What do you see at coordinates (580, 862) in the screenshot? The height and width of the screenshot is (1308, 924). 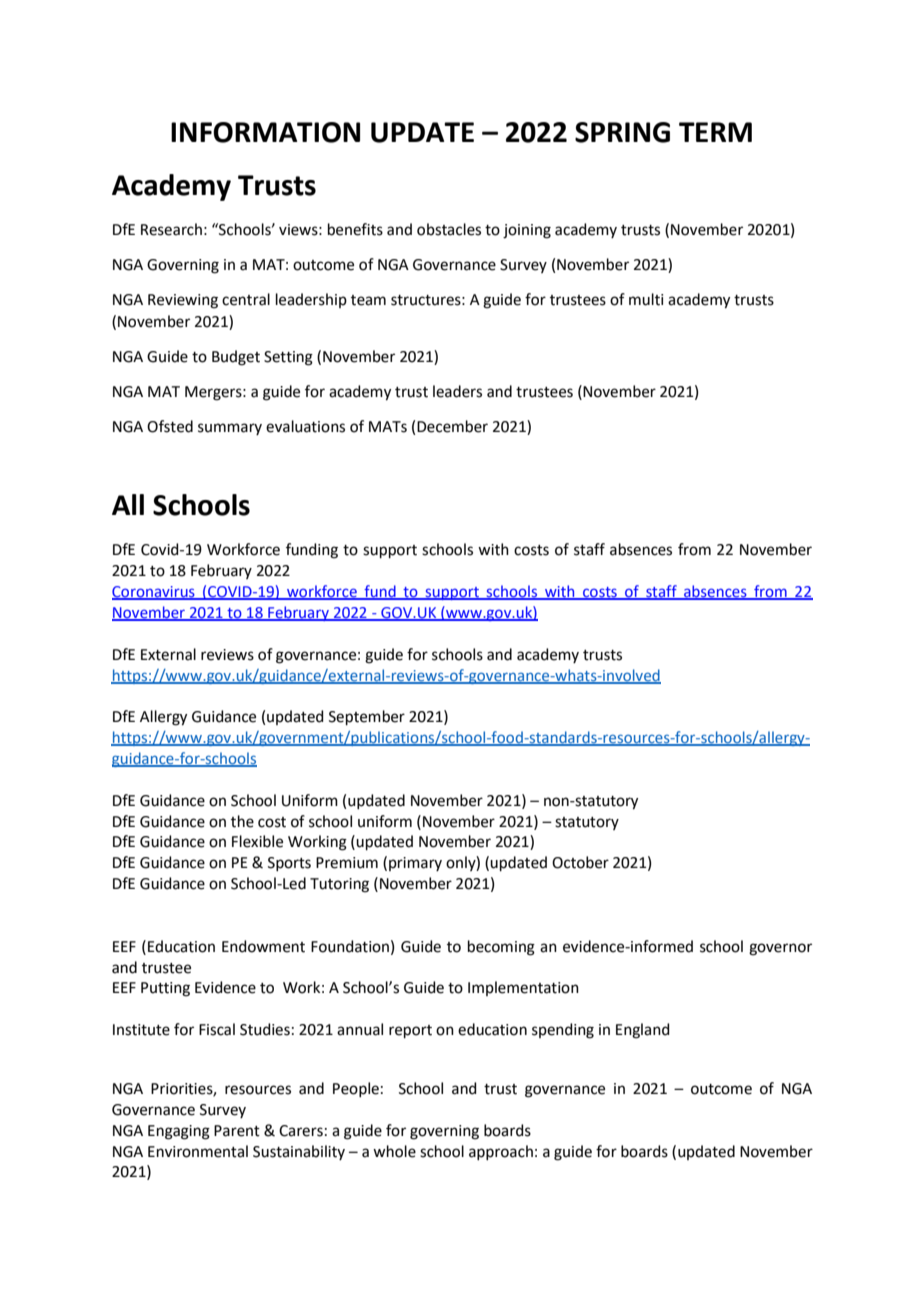 I see `October` at bounding box center [580, 862].
